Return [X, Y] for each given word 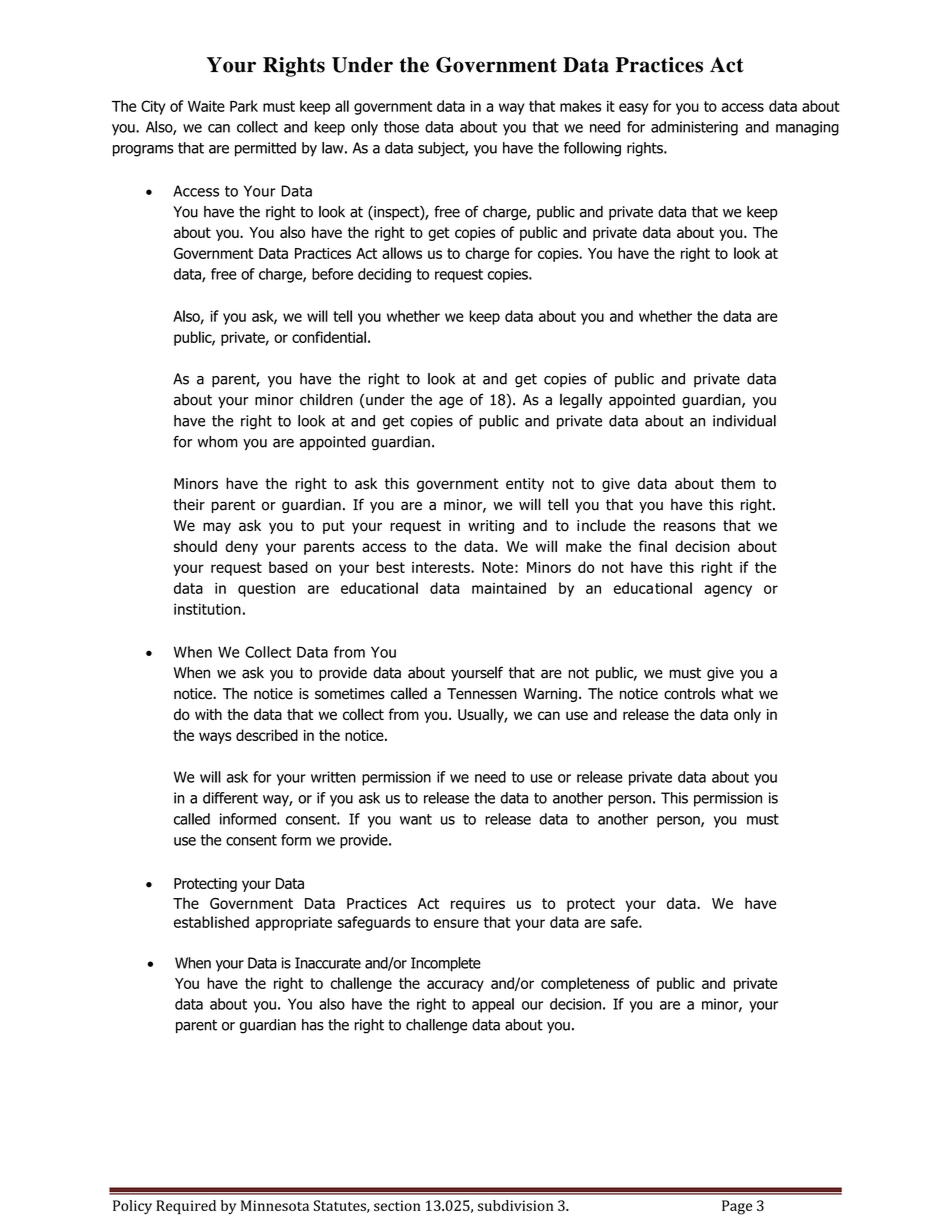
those [401, 127]
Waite [206, 106]
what [737, 694]
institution [207, 609]
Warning [550, 695]
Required [186, 1207]
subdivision [515, 1205]
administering [694, 128]
